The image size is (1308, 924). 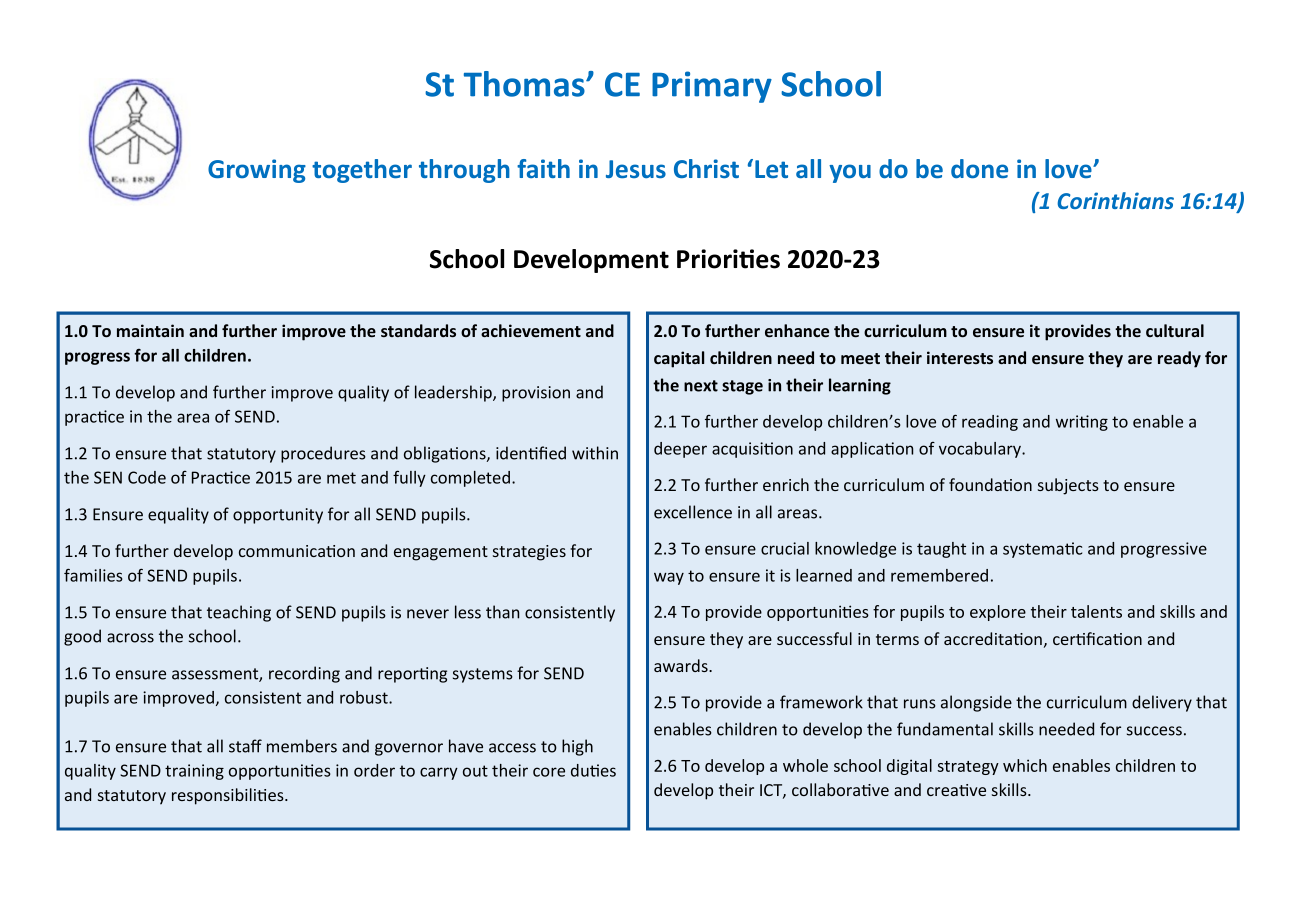 What do you see at coordinates (593, 770) in the screenshot?
I see `duties` at bounding box center [593, 770].
